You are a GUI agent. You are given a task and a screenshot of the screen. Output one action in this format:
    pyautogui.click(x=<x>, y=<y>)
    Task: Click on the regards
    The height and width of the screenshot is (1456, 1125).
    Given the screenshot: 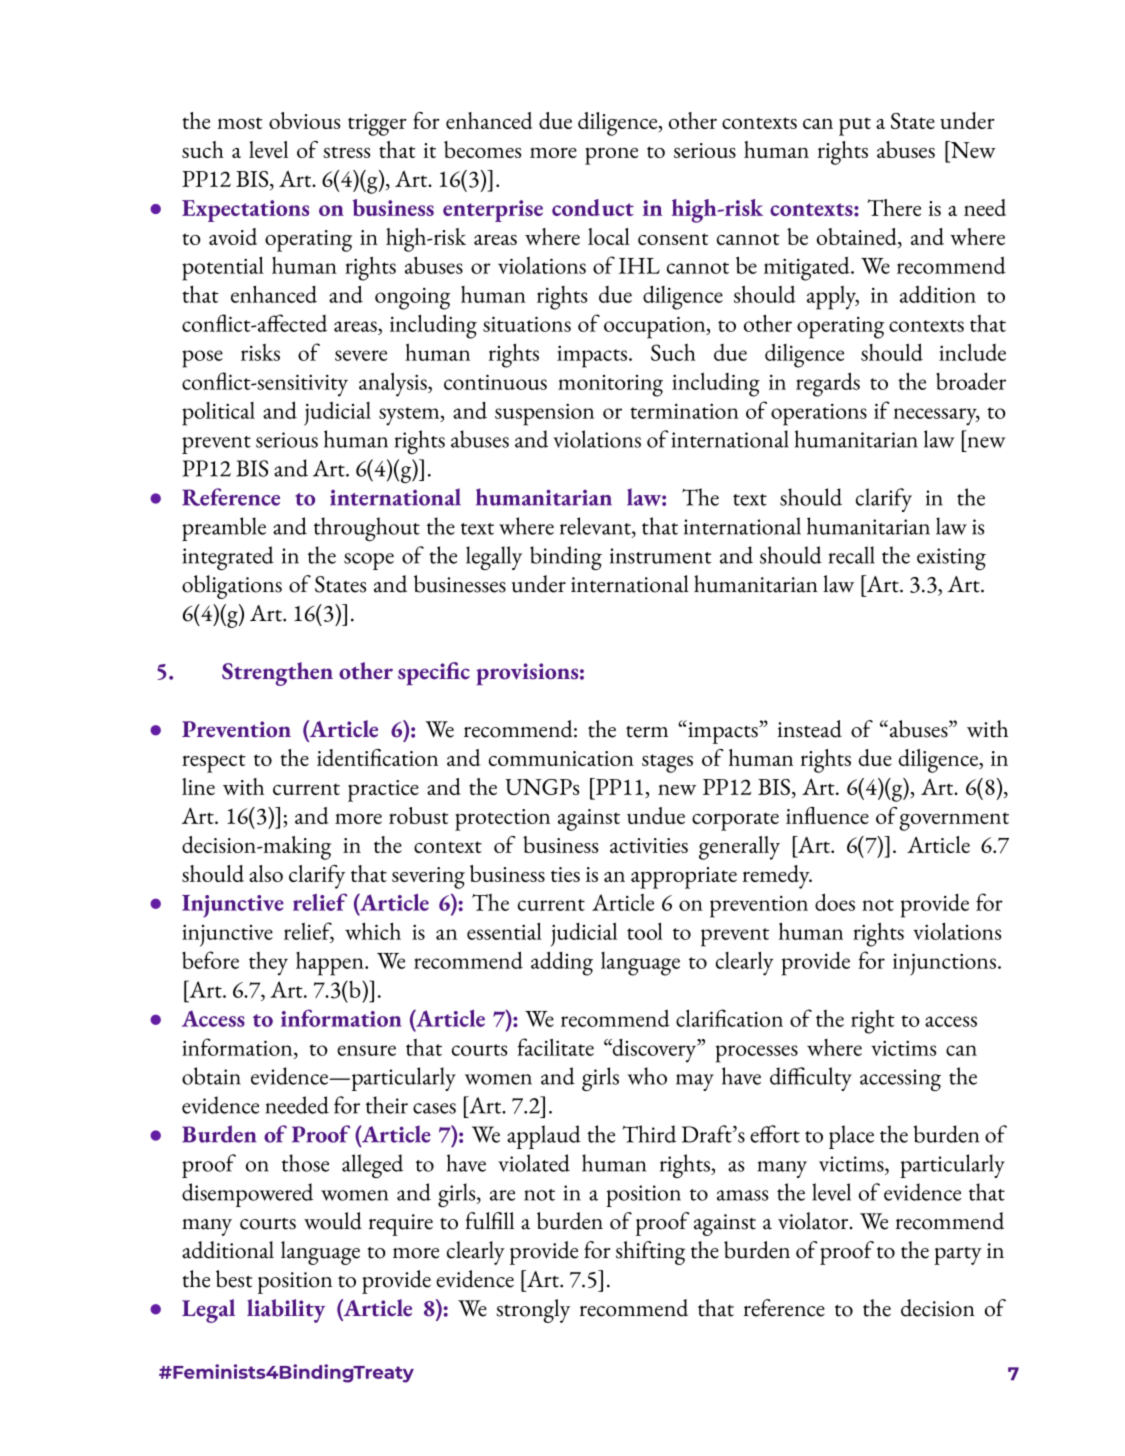 What is the action you would take?
    pyautogui.click(x=828, y=384)
